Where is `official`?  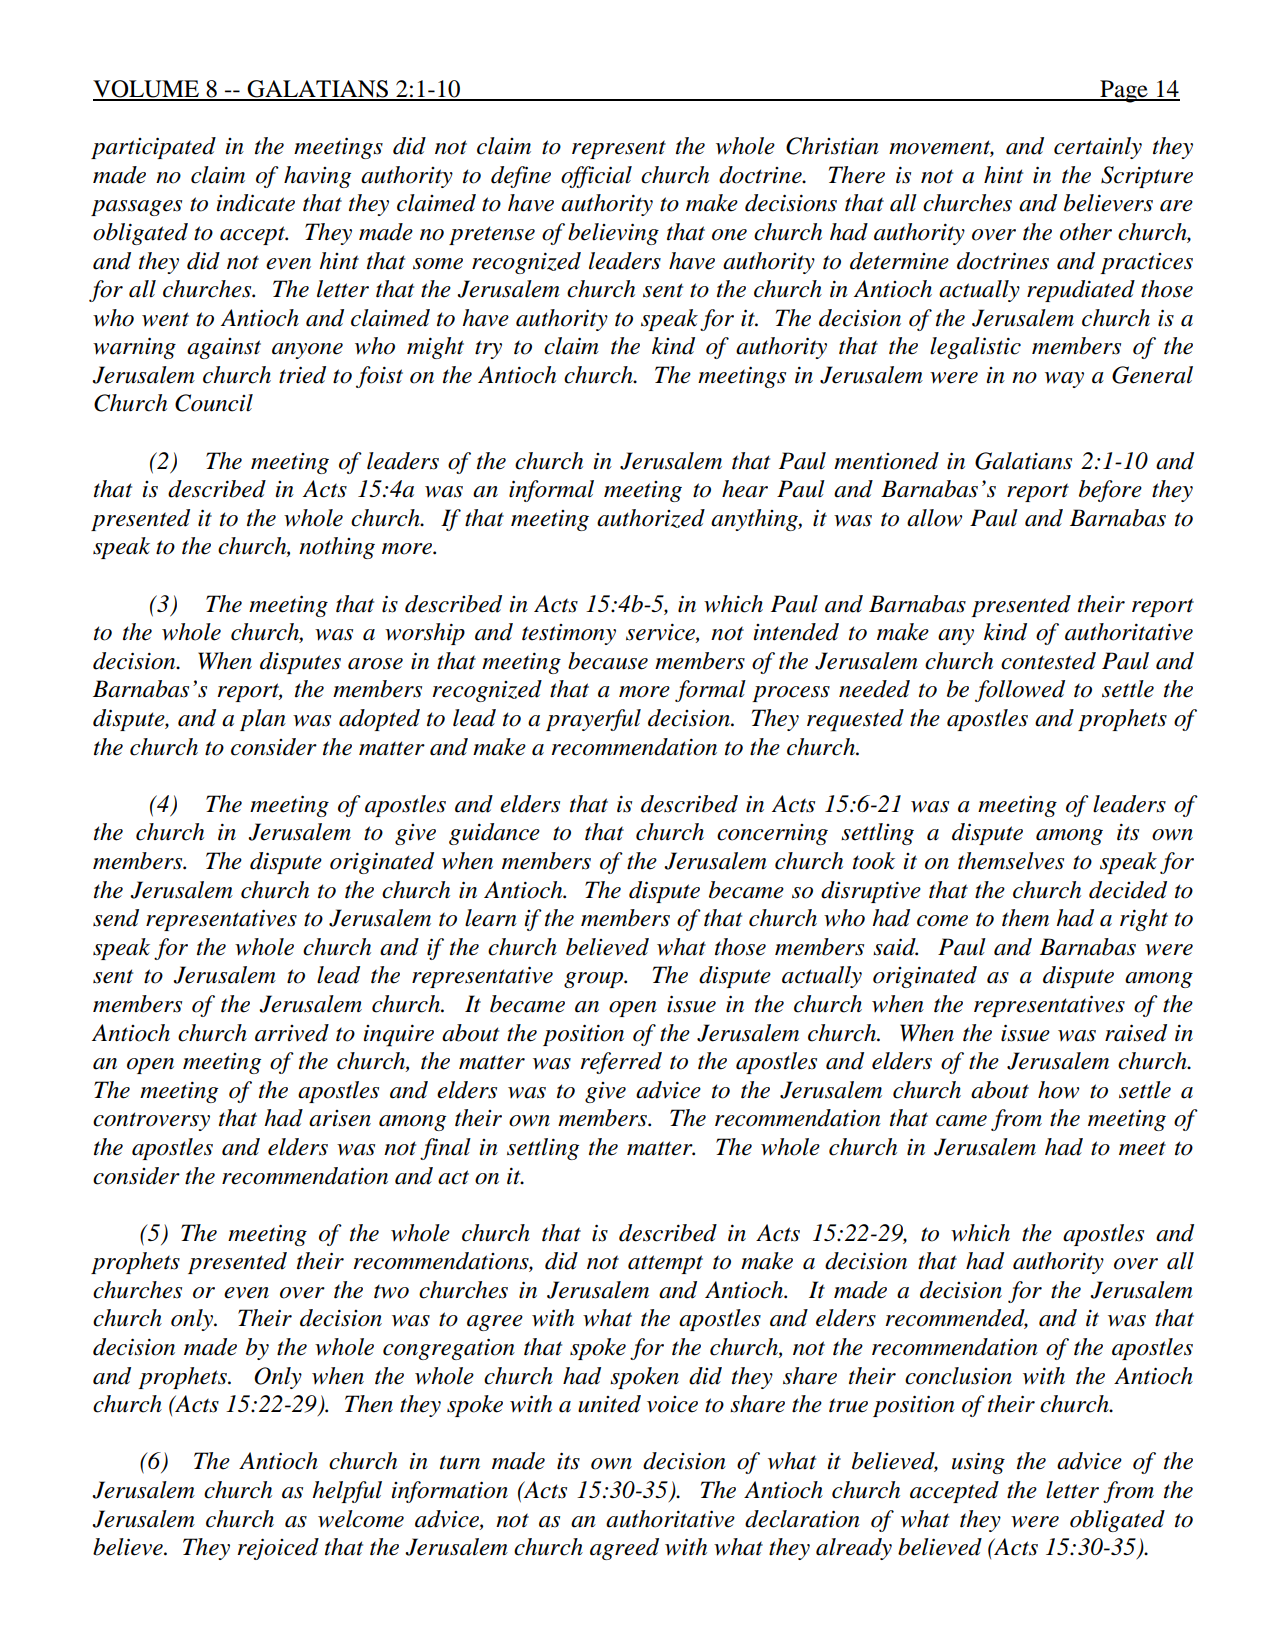 official is located at coordinates (596, 177).
